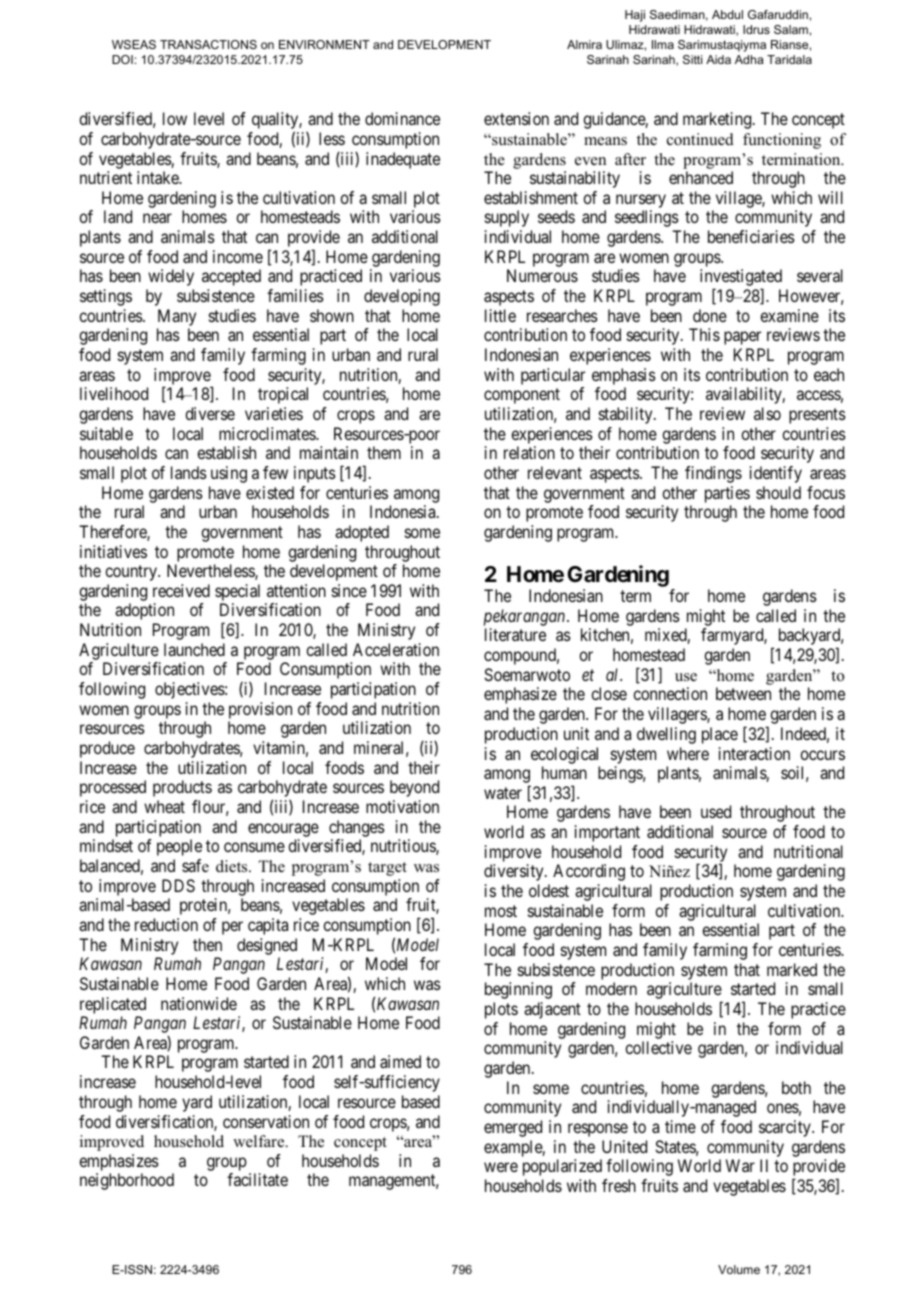 The image size is (924, 1308). I want to click on literature, so click(515, 634).
